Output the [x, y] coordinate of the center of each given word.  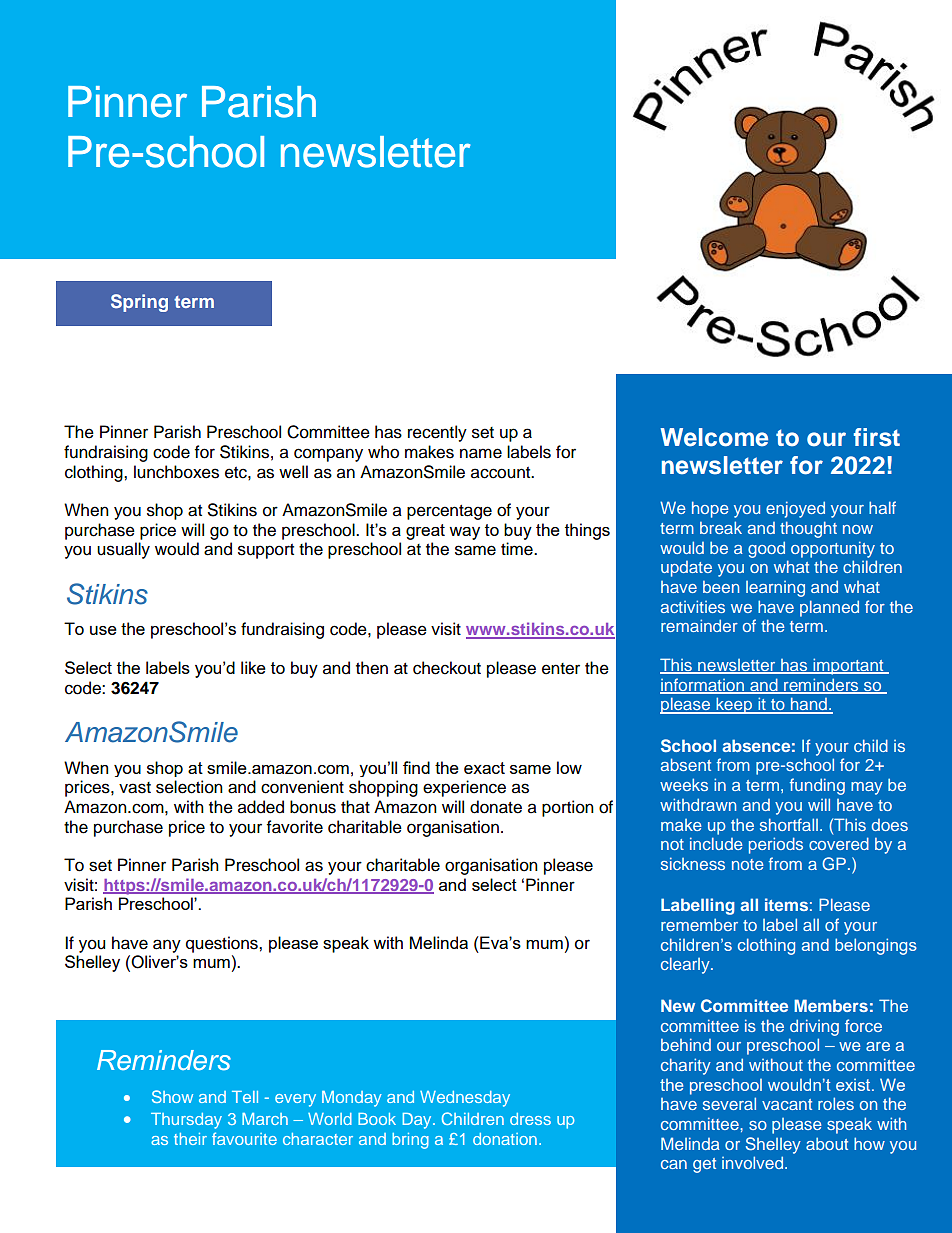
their [190, 1139]
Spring [139, 303]
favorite [295, 827]
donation [505, 1139]
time [518, 549]
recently [437, 433]
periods [776, 845]
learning [775, 589]
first [877, 437]
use [103, 630]
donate [496, 807]
